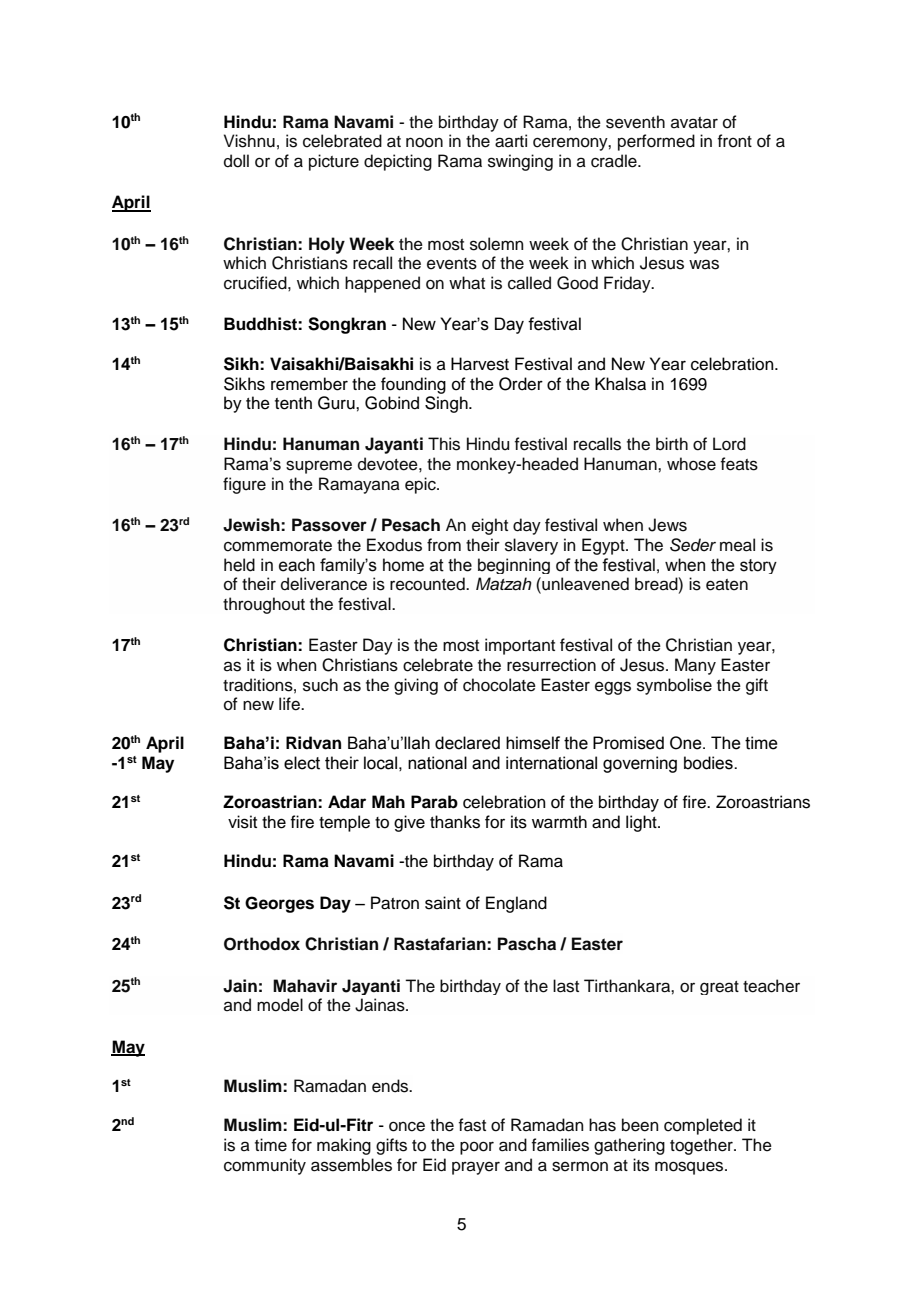  Describe the element at coordinates (511, 141) in the page. I see `aarti` at that location.
